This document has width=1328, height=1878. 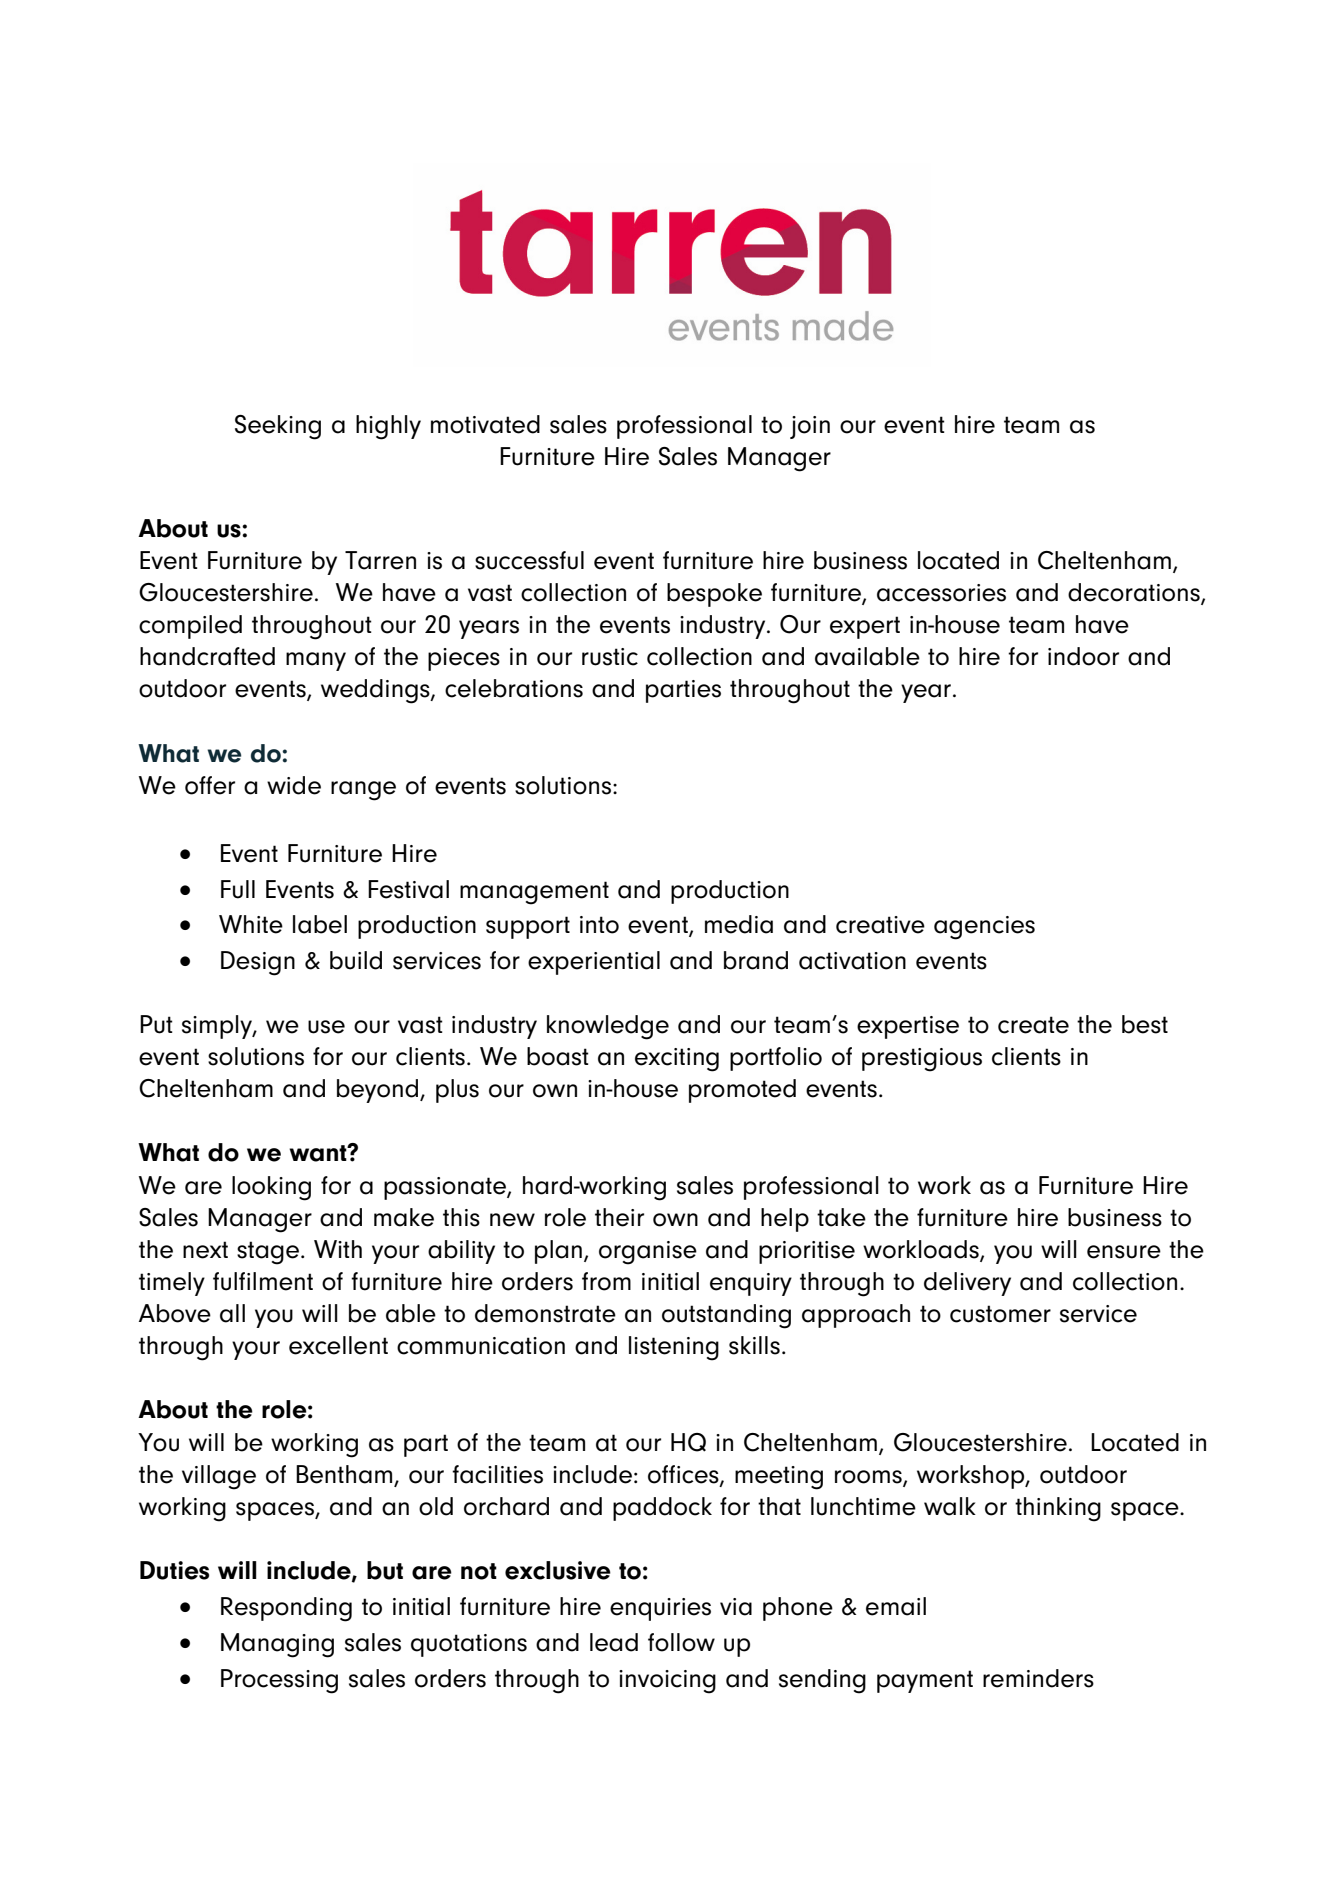 What do you see at coordinates (379, 1091) in the document?
I see `beyond` at bounding box center [379, 1091].
